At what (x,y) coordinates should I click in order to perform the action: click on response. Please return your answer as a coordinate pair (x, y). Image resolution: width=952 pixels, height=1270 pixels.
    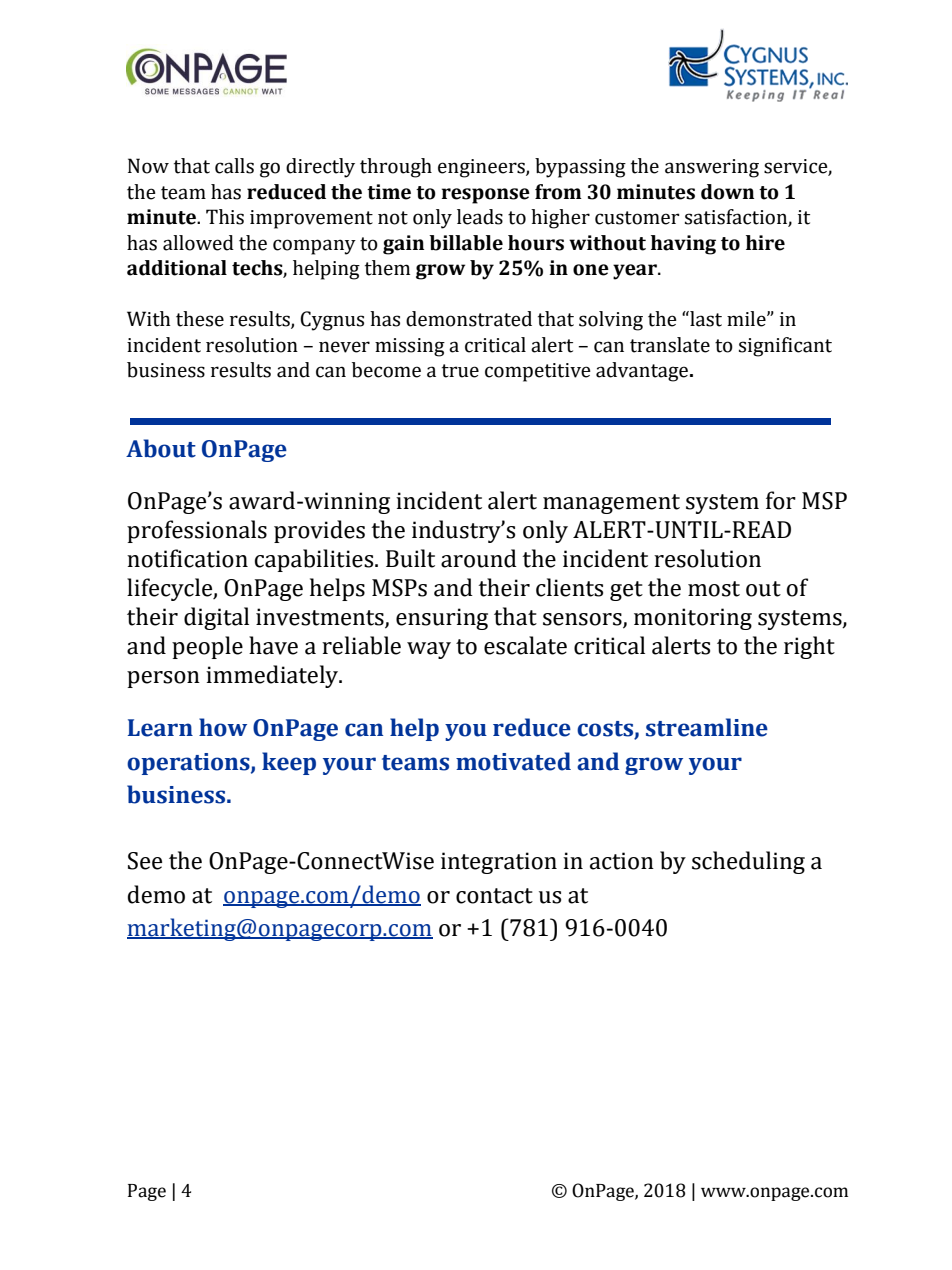
    Looking at the image, I should click on (486, 196).
